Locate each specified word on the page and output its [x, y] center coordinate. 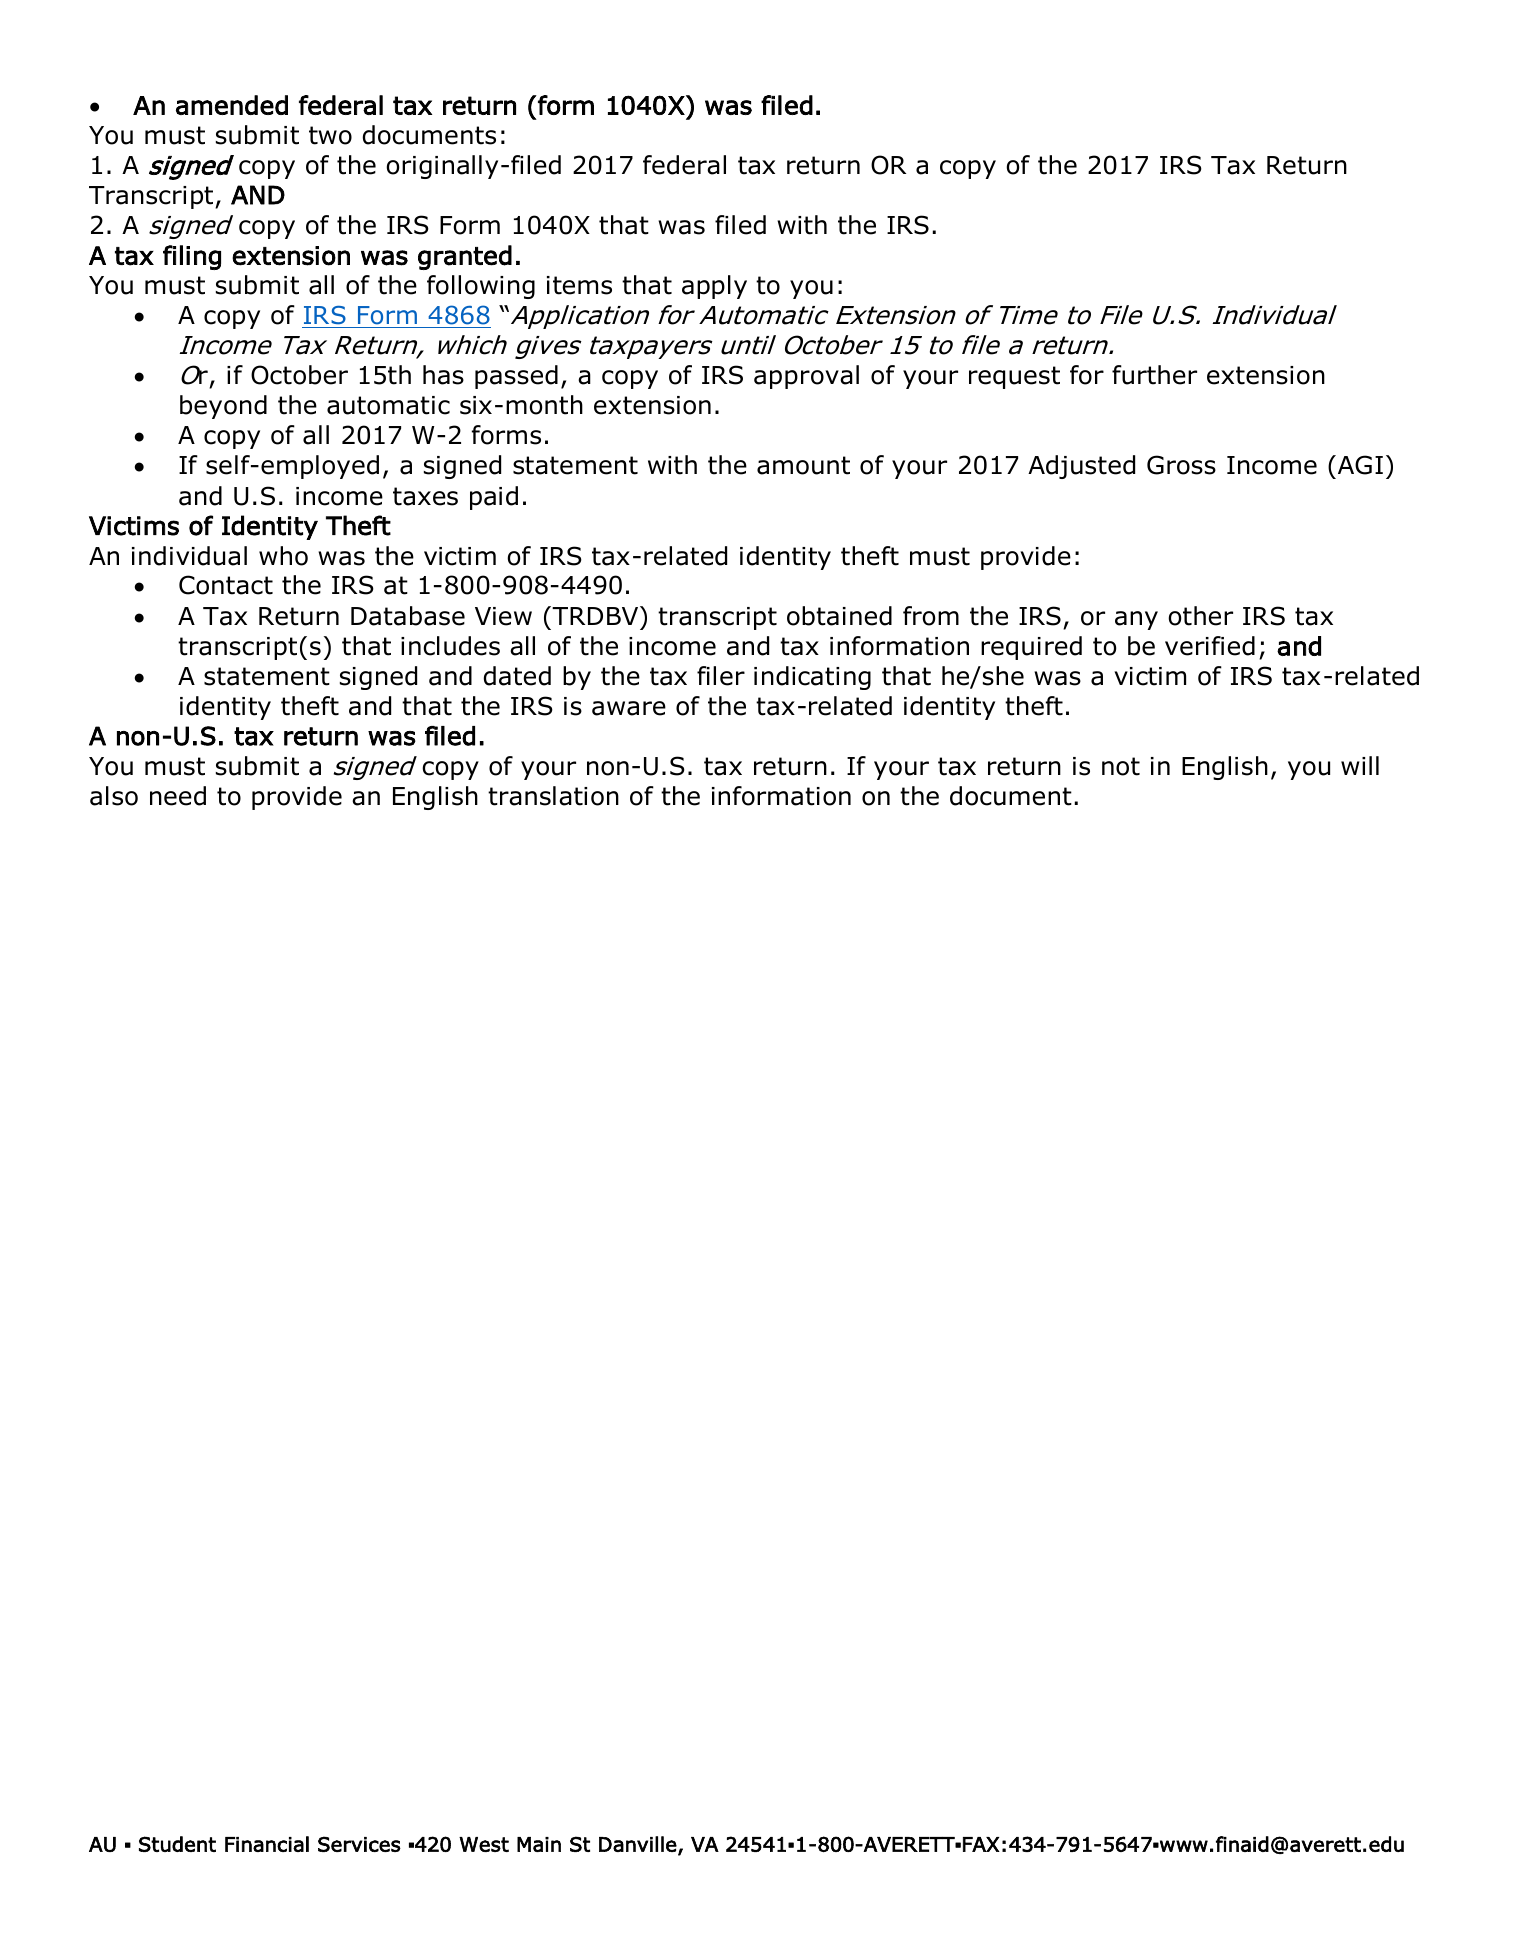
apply [714, 287]
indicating [812, 678]
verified [1210, 646]
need [178, 796]
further [1154, 375]
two [330, 135]
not [1121, 766]
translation [553, 796]
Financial [267, 1844]
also [114, 796]
